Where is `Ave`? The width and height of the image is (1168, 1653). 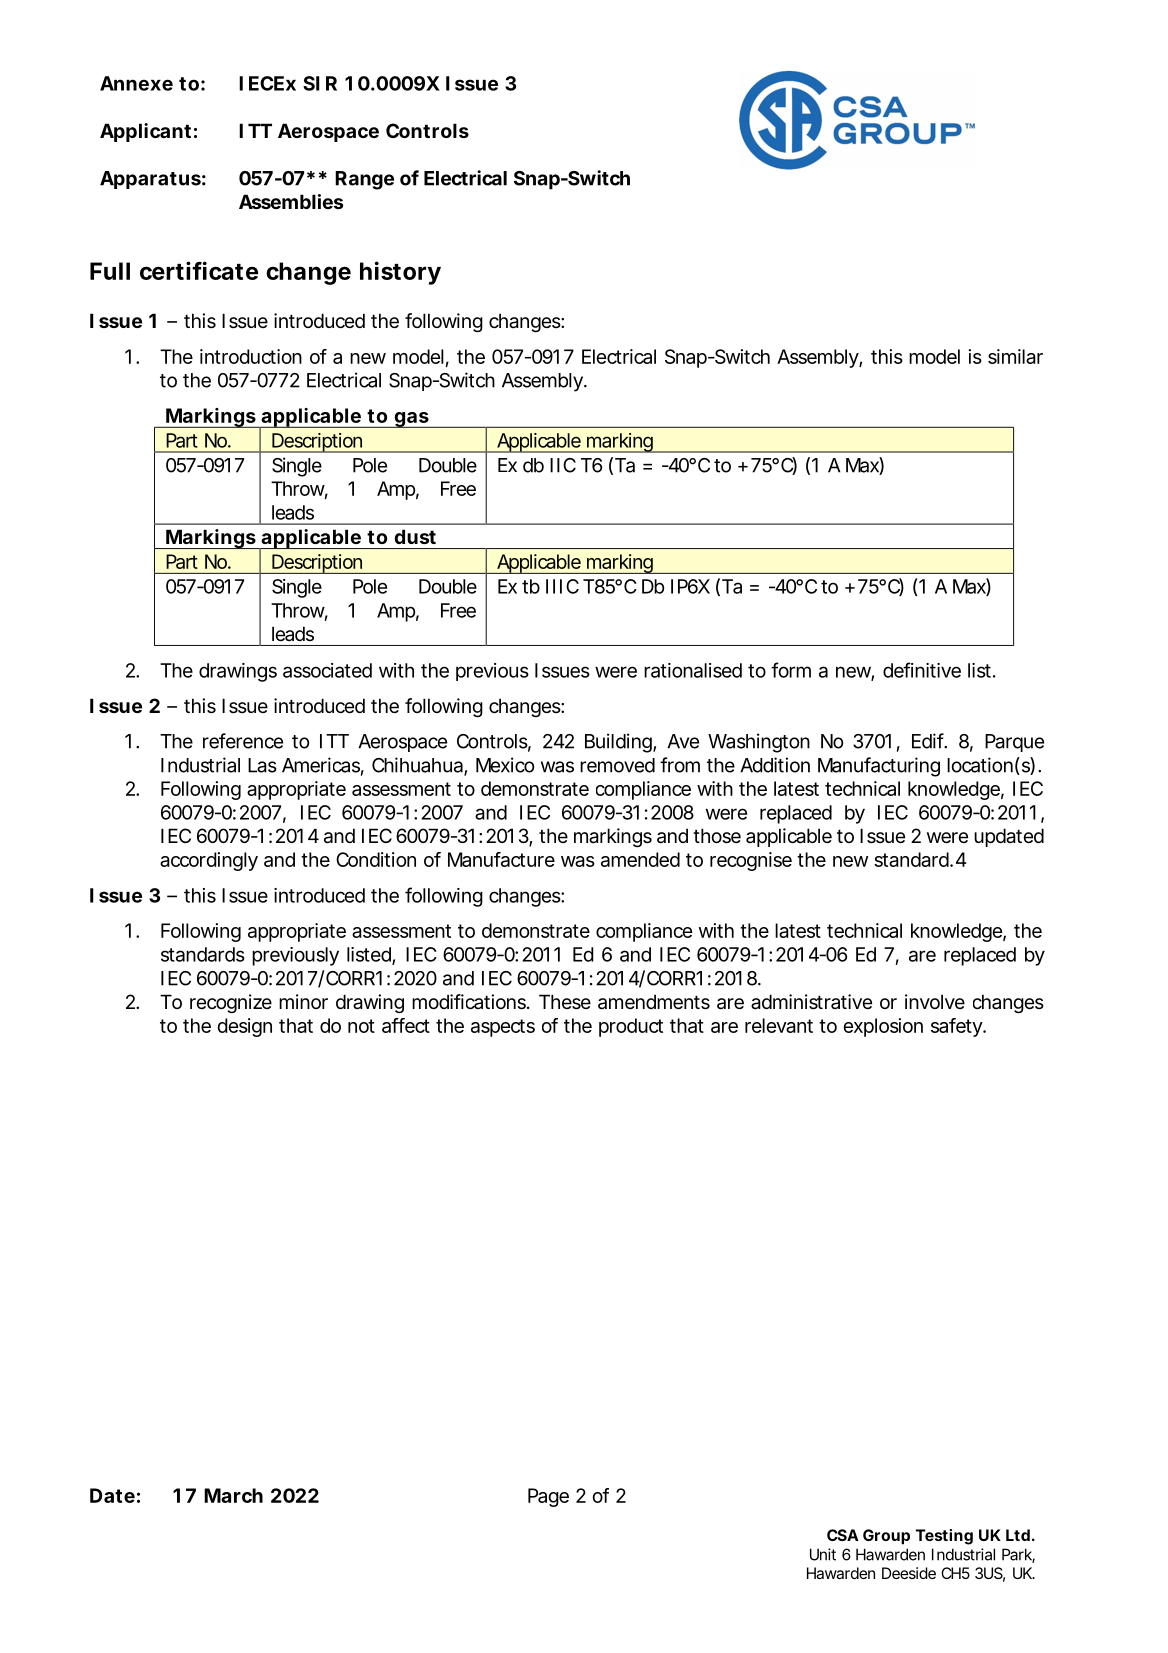
Ave is located at coordinates (683, 741).
